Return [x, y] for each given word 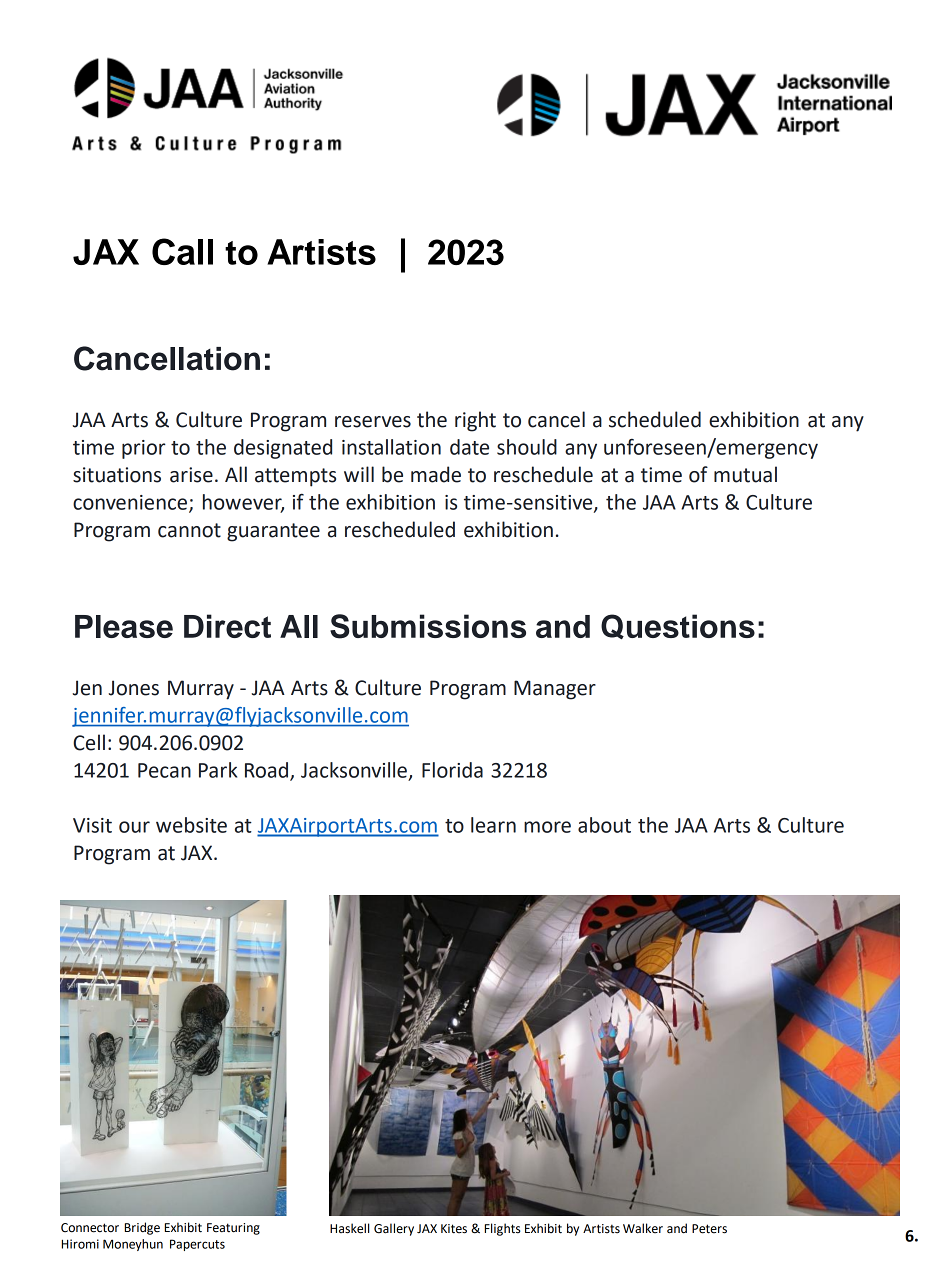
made [436, 474]
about [604, 825]
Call [182, 251]
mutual [745, 474]
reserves [373, 422]
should [527, 447]
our [134, 827]
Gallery [394, 1229]
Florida [452, 770]
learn [493, 825]
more [547, 827]
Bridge [142, 1228]
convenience [131, 503]
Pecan [164, 770]
